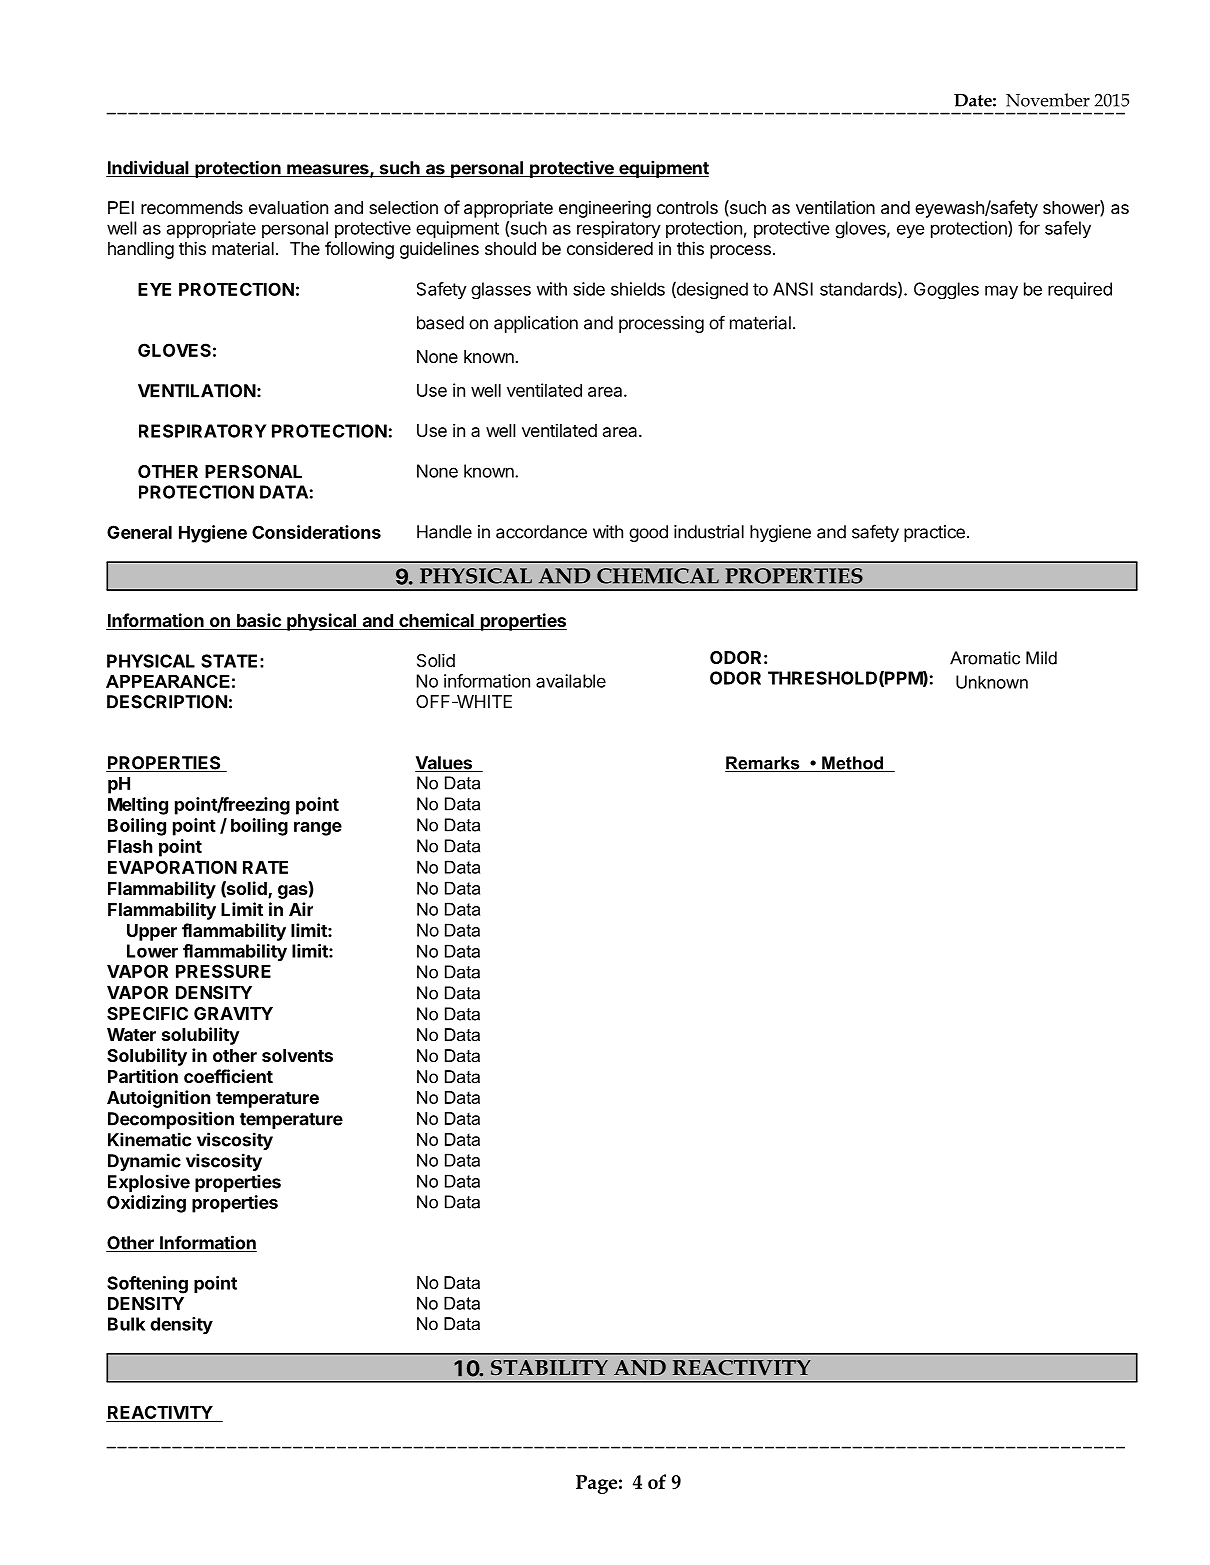 This screenshot has height=1565, width=1210. Describe the element at coordinates (126, 1324) in the screenshot. I see `Bulk` at that location.
